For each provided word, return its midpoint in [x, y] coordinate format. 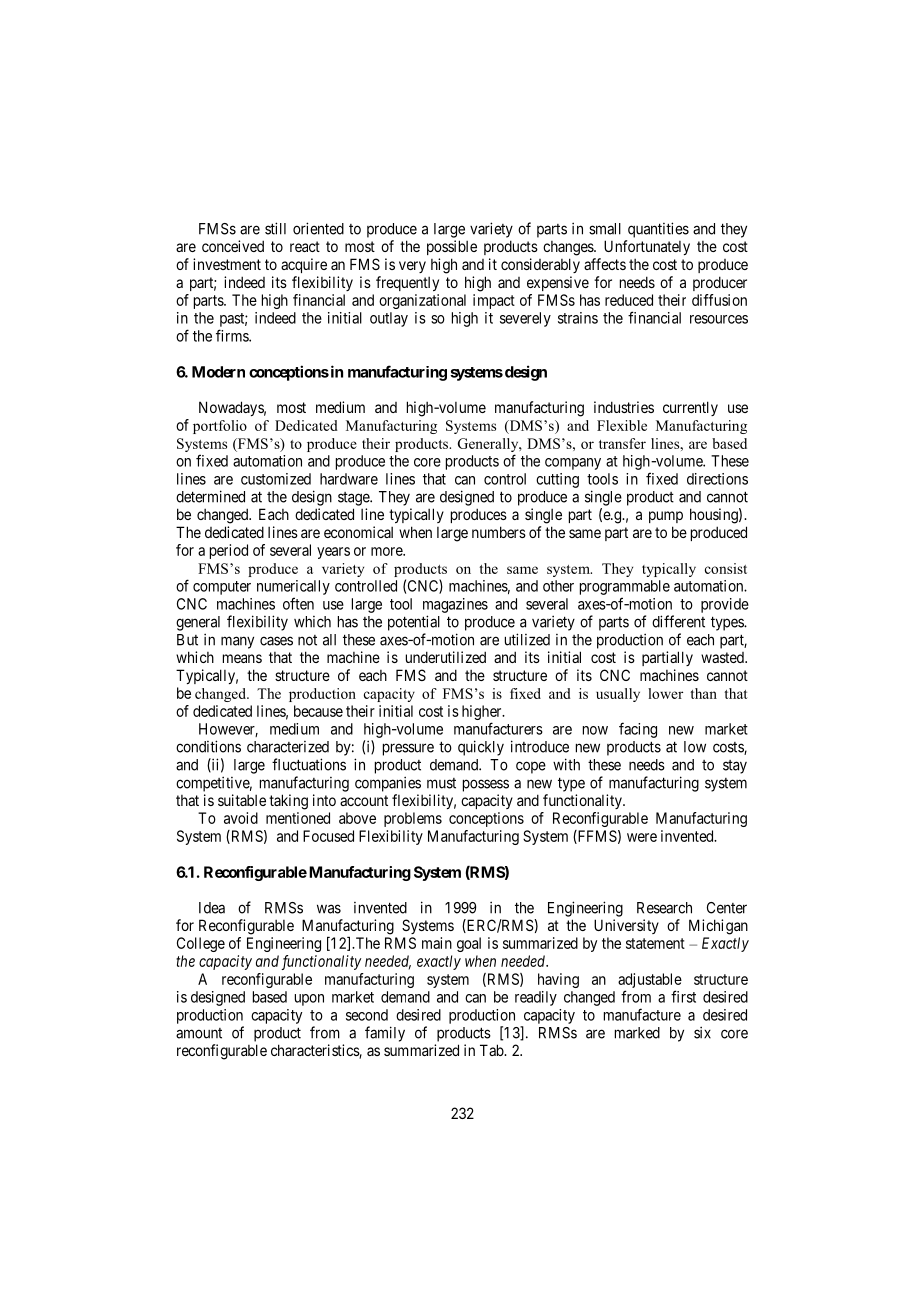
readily [536, 998]
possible [452, 247]
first [683, 996]
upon [309, 1000]
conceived [233, 246]
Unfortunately [647, 247]
